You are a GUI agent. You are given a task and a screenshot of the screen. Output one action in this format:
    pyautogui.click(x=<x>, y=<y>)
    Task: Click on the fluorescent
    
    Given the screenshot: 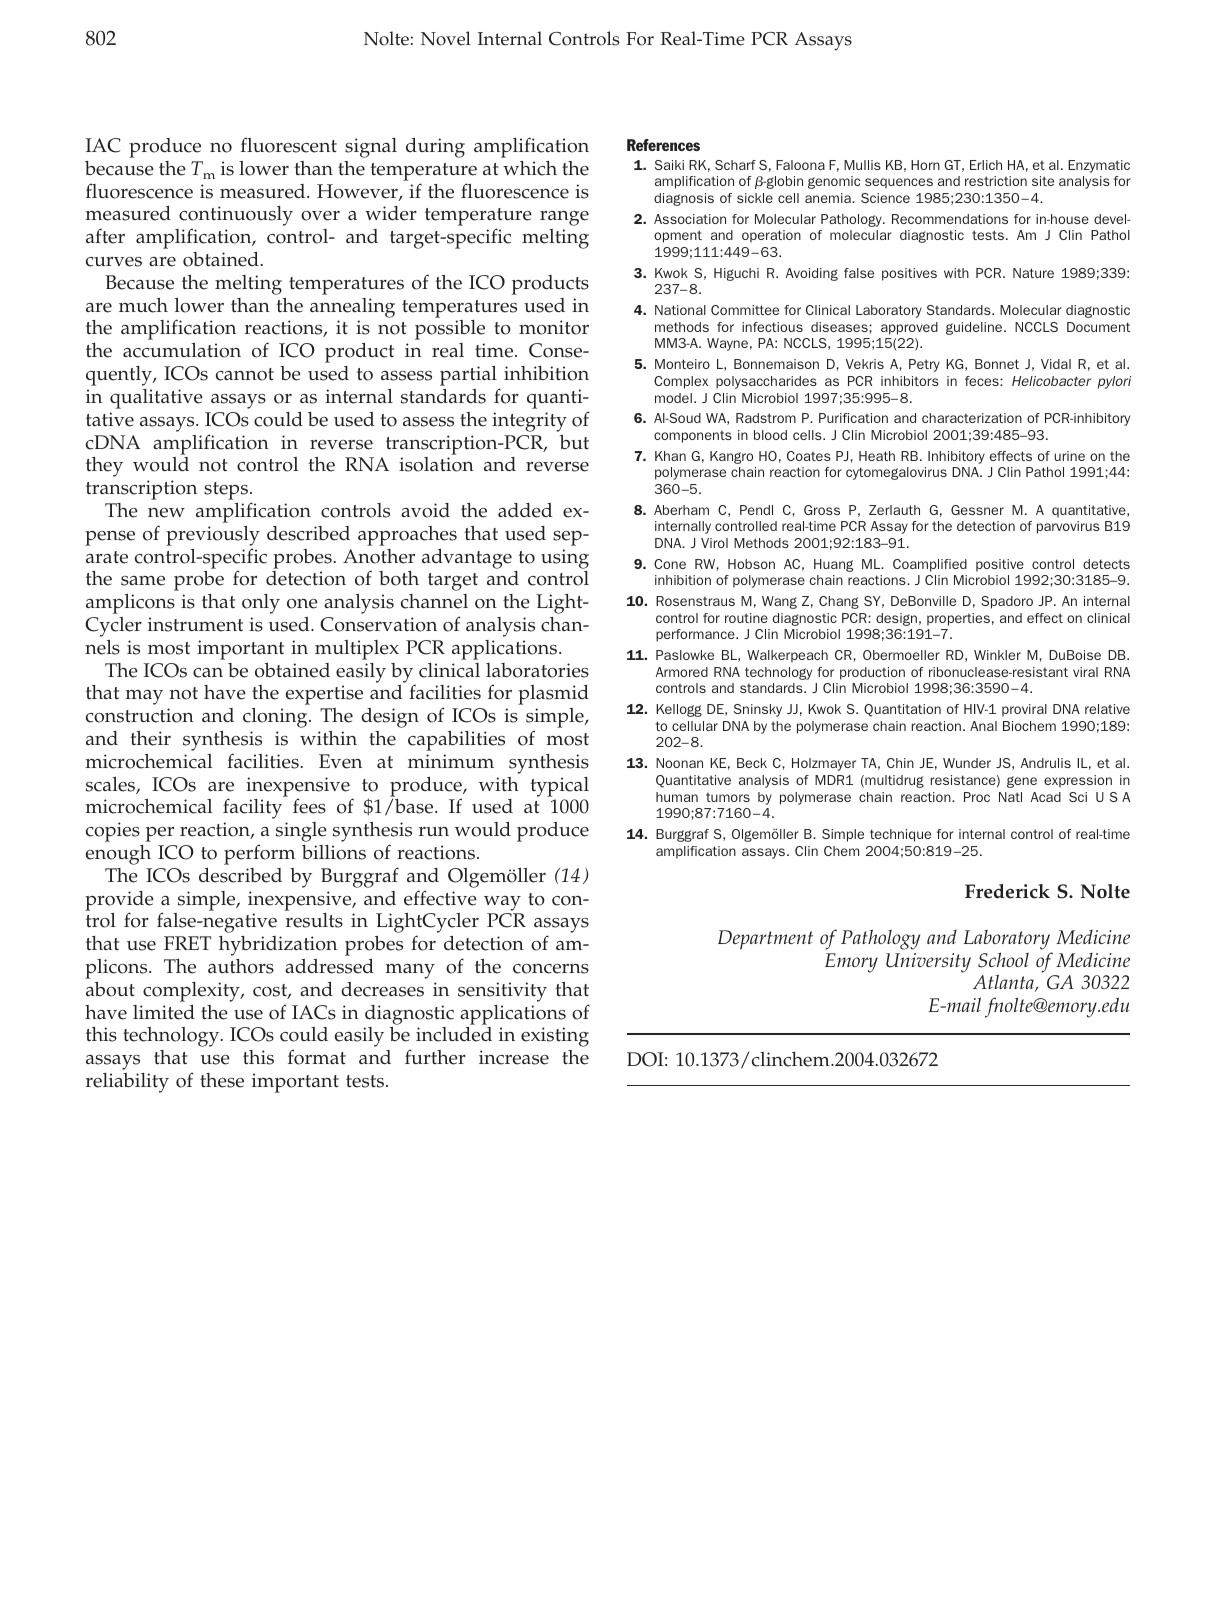 What is the action you would take?
    pyautogui.click(x=289, y=145)
